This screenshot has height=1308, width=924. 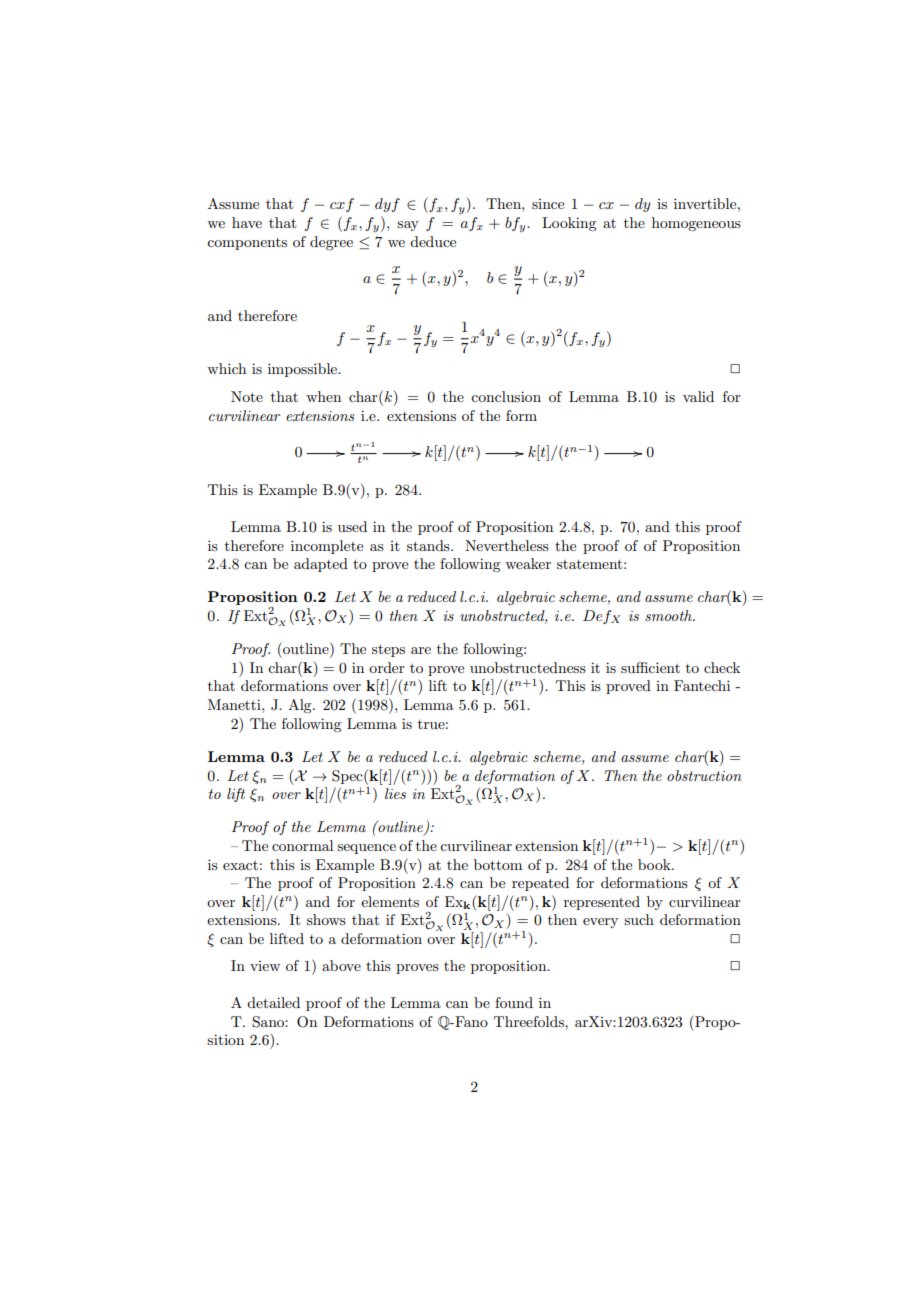 What do you see at coordinates (704, 775) in the screenshot?
I see `obstruction` at bounding box center [704, 775].
